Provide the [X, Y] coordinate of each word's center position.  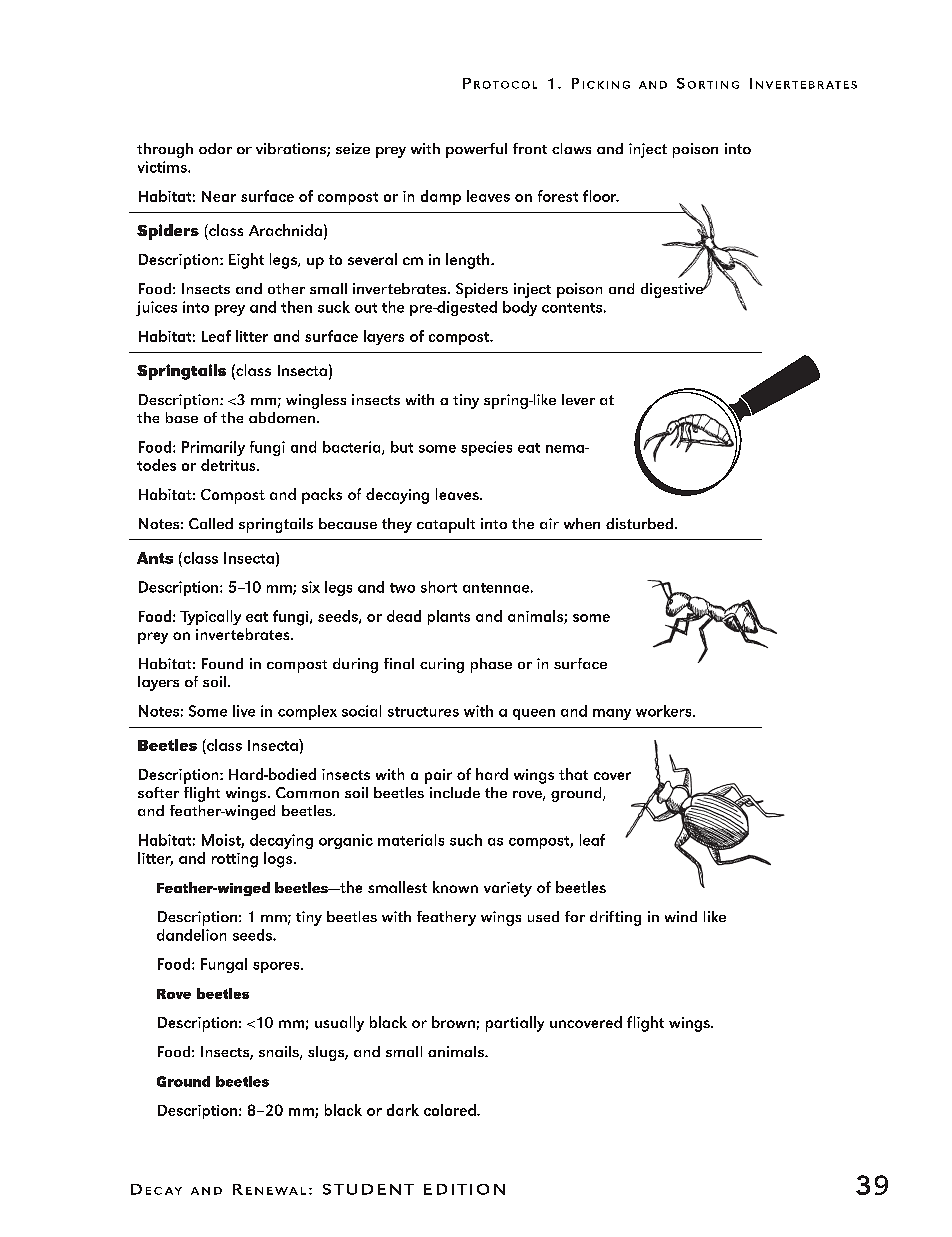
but [402, 447]
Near [219, 196]
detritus [229, 465]
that [573, 774]
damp [441, 197]
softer [158, 792]
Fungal [224, 965]
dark [403, 1110]
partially [515, 1024]
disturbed [639, 523]
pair [438, 776]
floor [601, 196]
